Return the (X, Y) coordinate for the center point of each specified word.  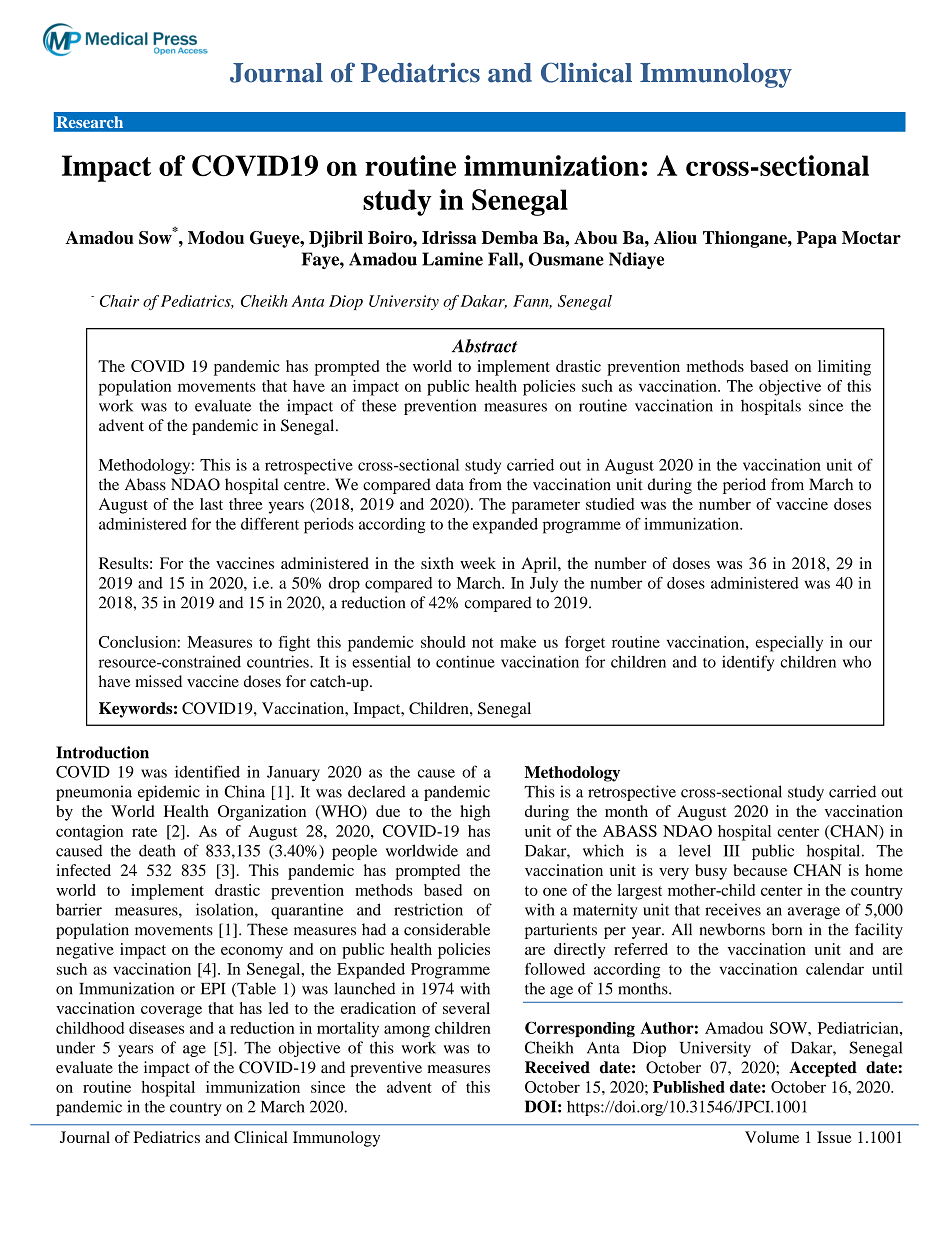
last (211, 504)
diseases (156, 1028)
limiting (844, 368)
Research (90, 122)
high (475, 813)
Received (557, 1067)
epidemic (169, 793)
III (732, 851)
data (450, 484)
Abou (596, 237)
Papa (817, 239)
